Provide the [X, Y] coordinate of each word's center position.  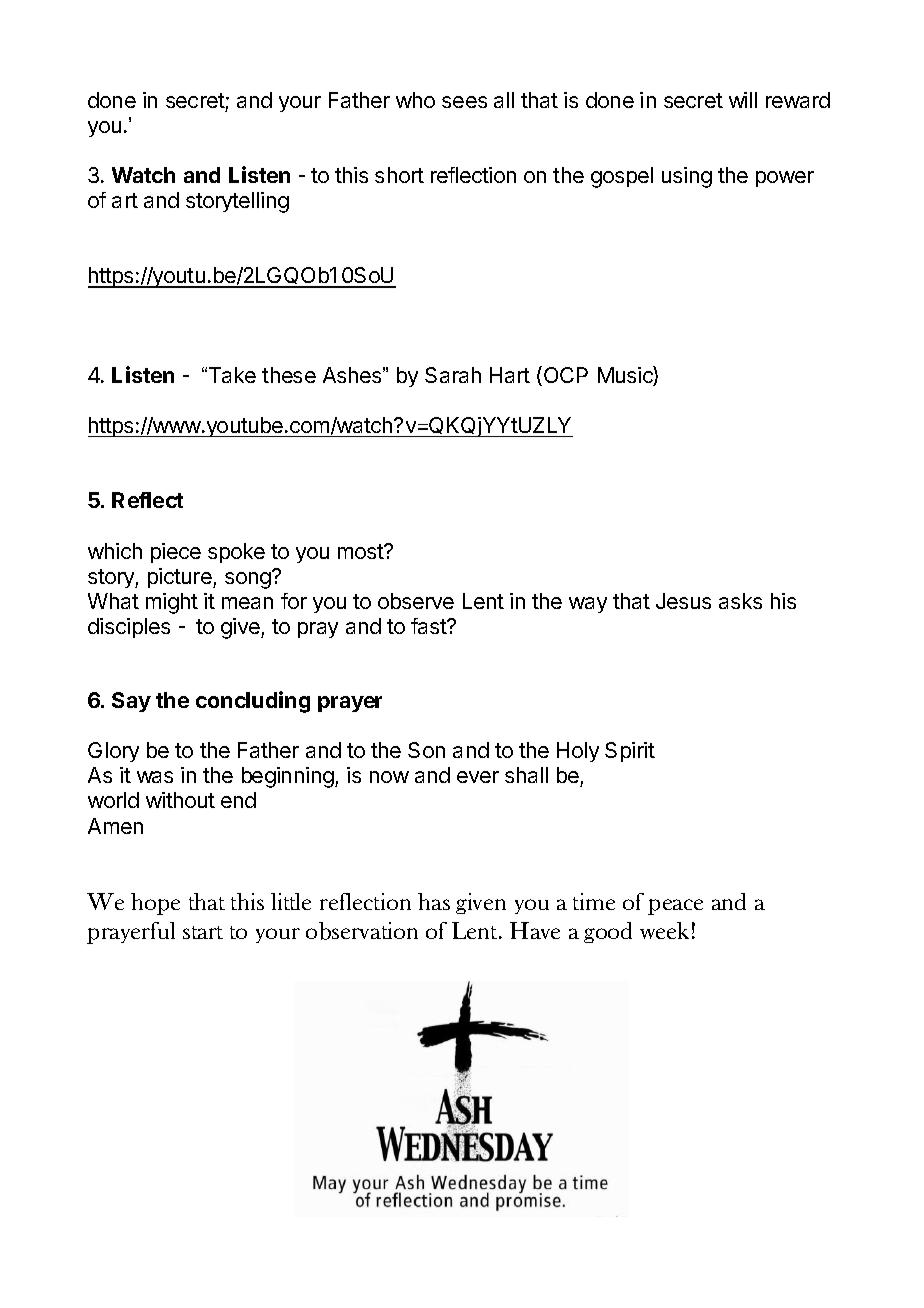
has [434, 901]
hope [155, 904]
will [743, 100]
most [362, 551]
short [399, 175]
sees [464, 102]
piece [176, 553]
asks [740, 601]
